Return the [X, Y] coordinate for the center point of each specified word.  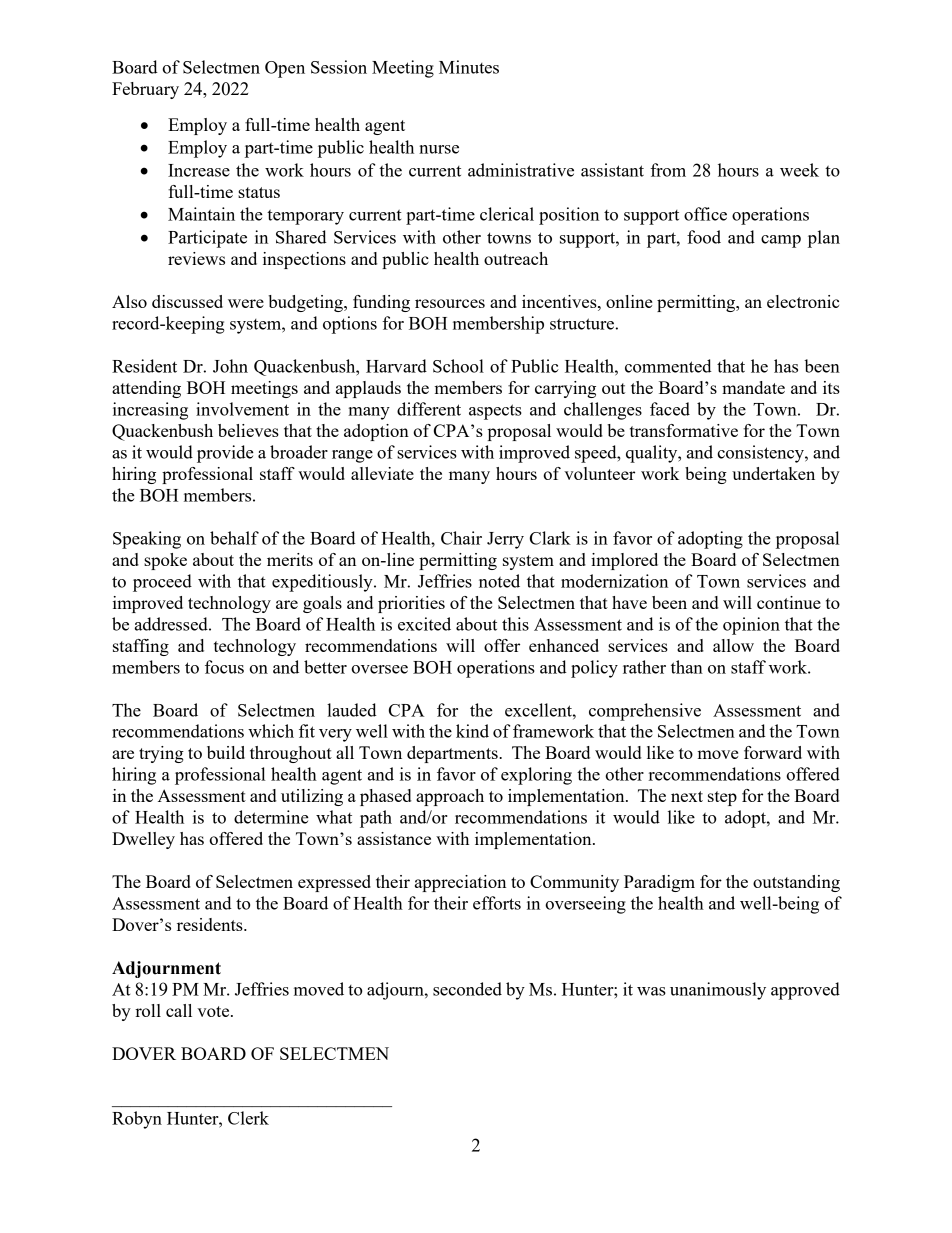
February [145, 90]
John [230, 366]
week [799, 170]
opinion [751, 626]
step [722, 798]
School [458, 366]
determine [271, 817]
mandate [753, 387]
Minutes [469, 67]
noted [499, 581]
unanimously [718, 991]
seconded [467, 989]
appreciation [460, 883]
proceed [162, 583]
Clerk [248, 1118]
